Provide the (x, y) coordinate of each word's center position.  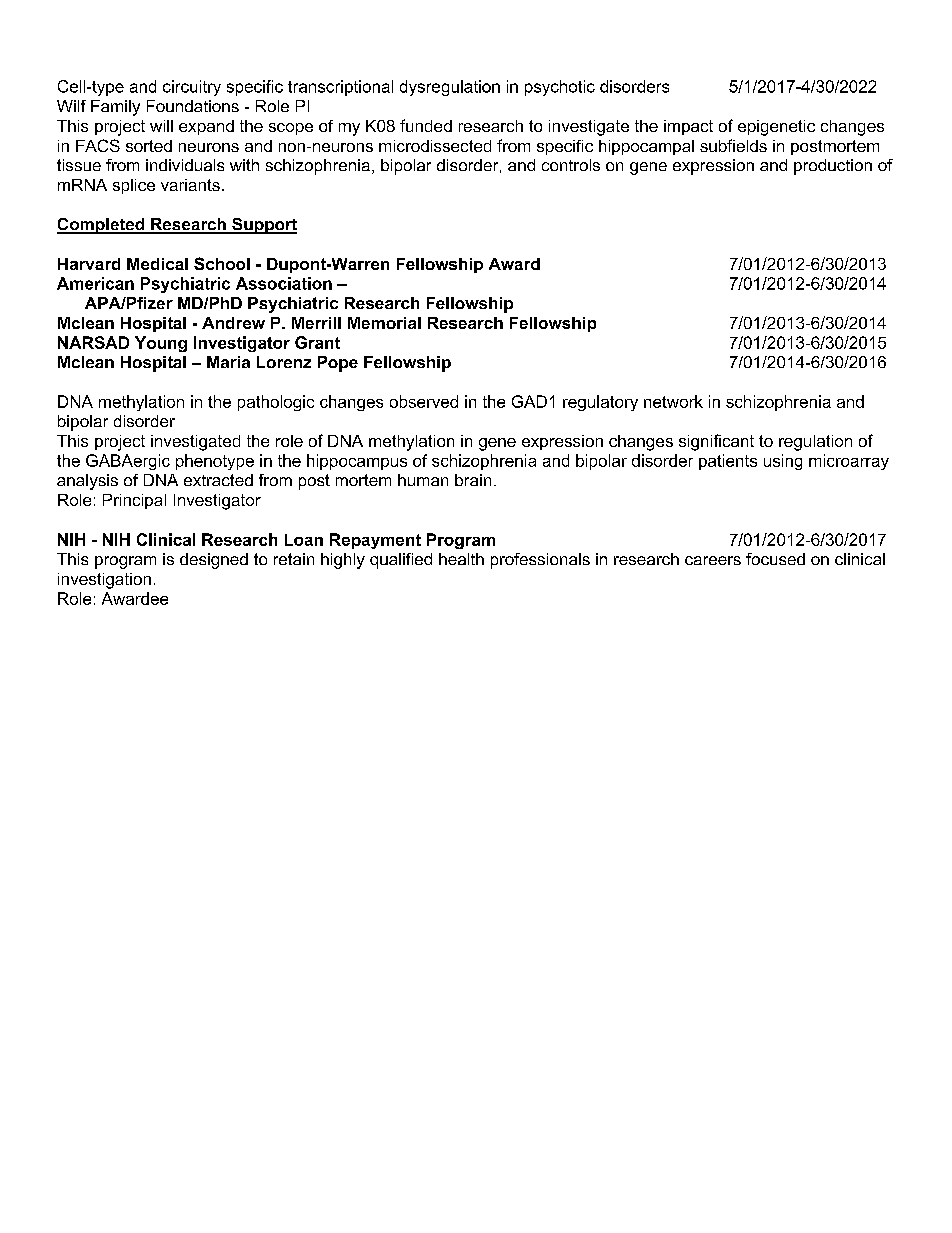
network (673, 401)
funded (426, 125)
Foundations (193, 106)
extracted (218, 480)
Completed (102, 226)
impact (688, 127)
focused (775, 559)
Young (161, 344)
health (461, 559)
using (783, 462)
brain (473, 480)
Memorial (384, 323)
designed (214, 561)
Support (263, 226)
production (833, 167)
